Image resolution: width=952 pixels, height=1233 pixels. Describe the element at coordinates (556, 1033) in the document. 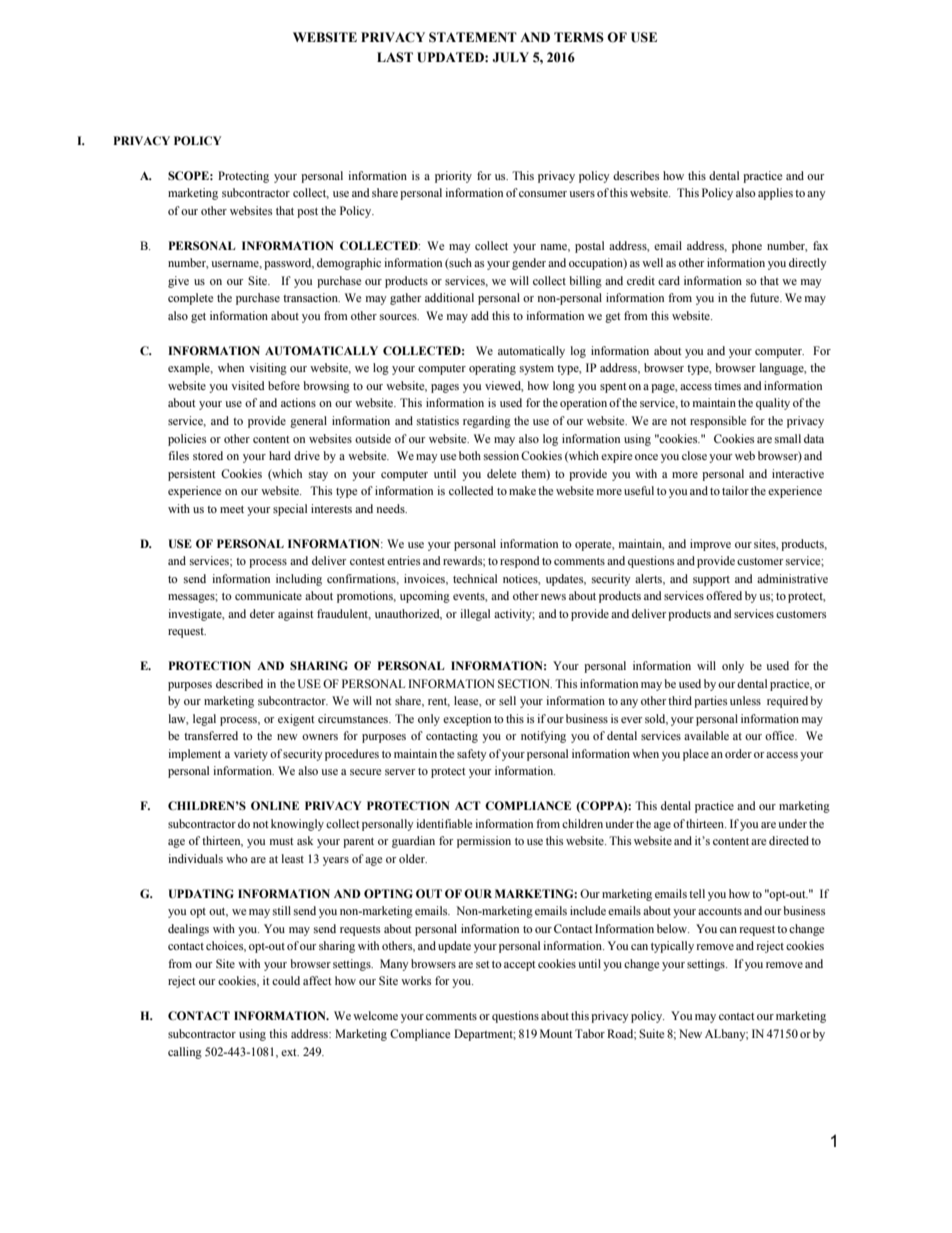

I see `Mount` at that location.
